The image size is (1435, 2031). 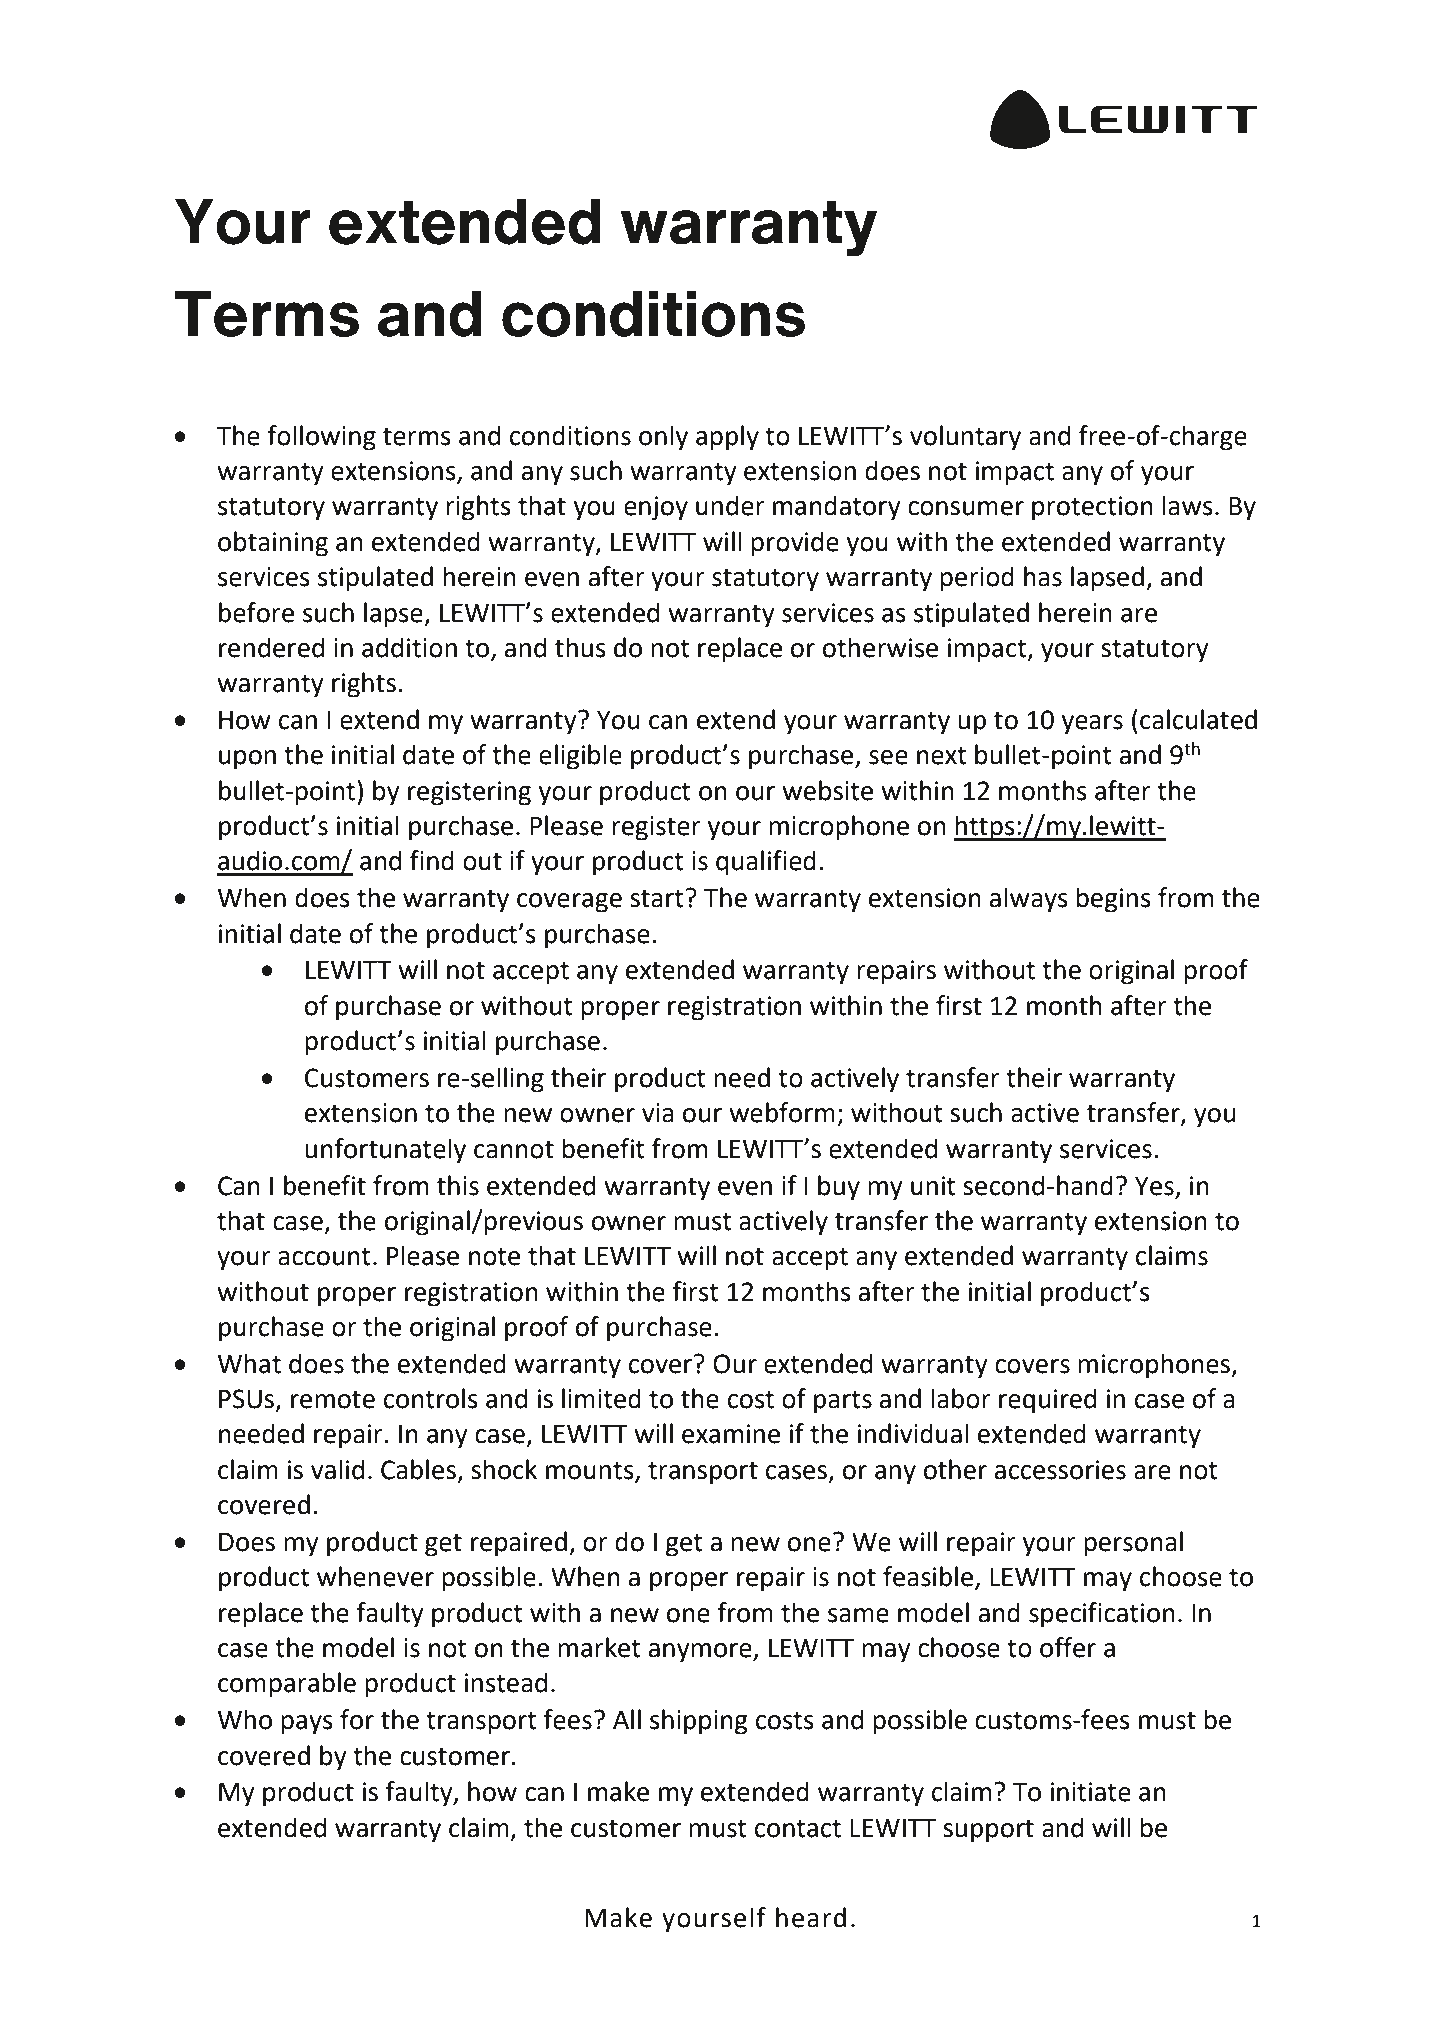 What do you see at coordinates (730, 505) in the image?
I see `under` at bounding box center [730, 505].
